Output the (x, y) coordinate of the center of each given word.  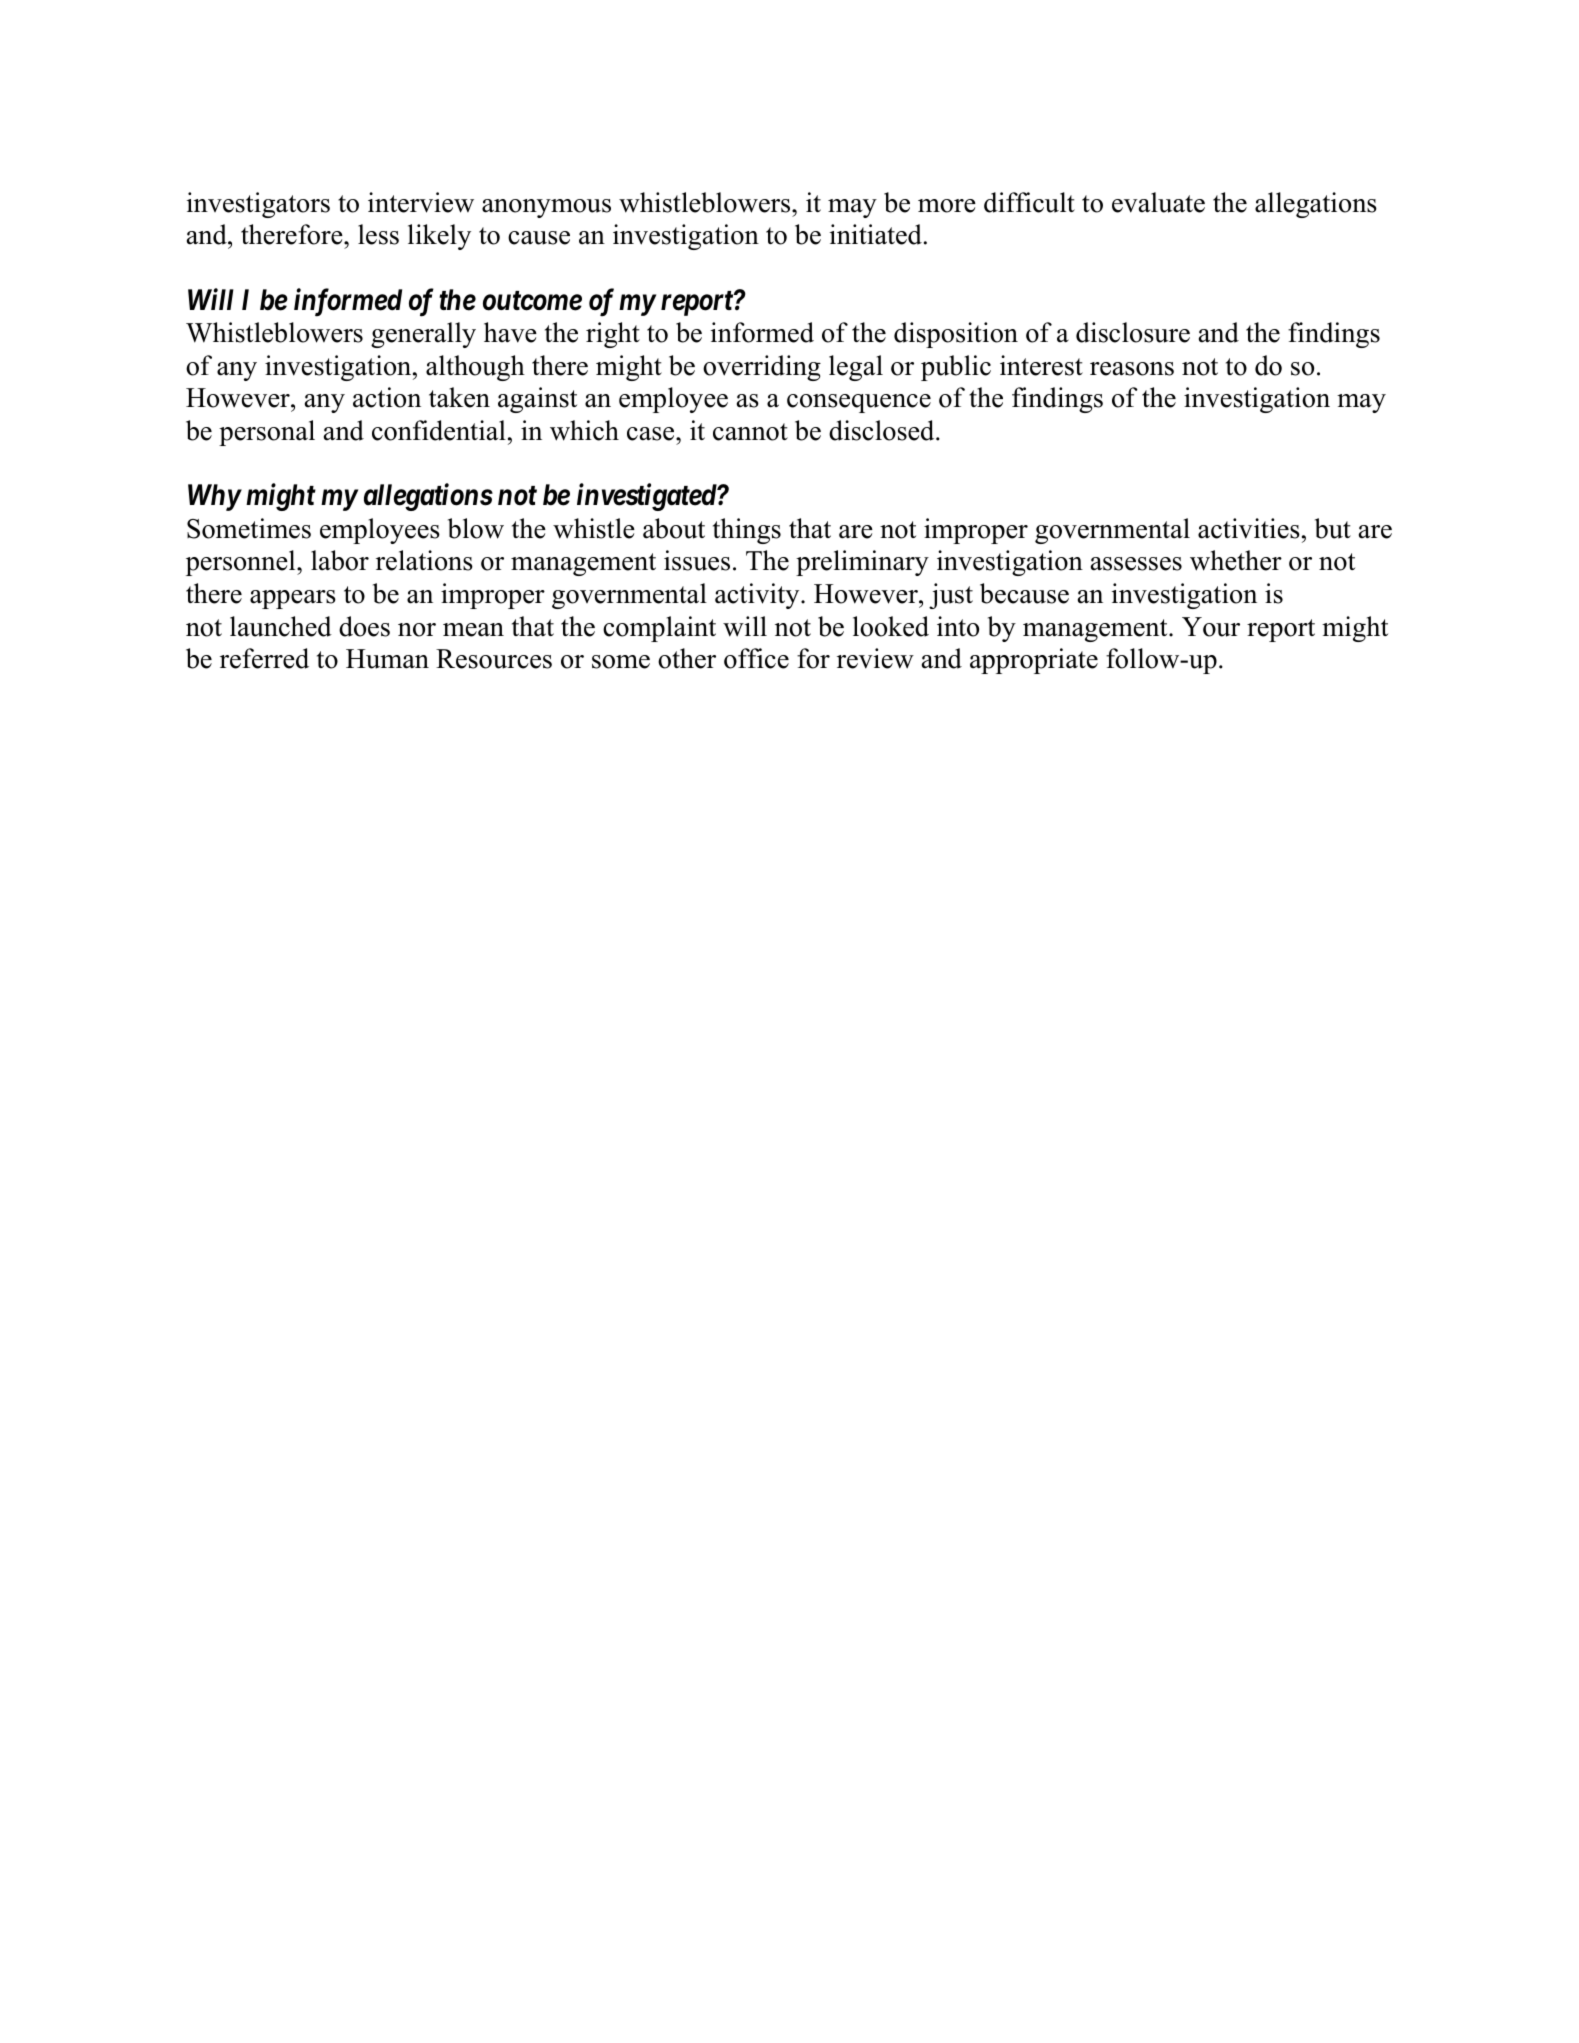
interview (421, 202)
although (475, 368)
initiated (876, 234)
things (747, 531)
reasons (1132, 369)
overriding (762, 368)
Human (387, 659)
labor (340, 560)
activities (1249, 528)
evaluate (1158, 202)
